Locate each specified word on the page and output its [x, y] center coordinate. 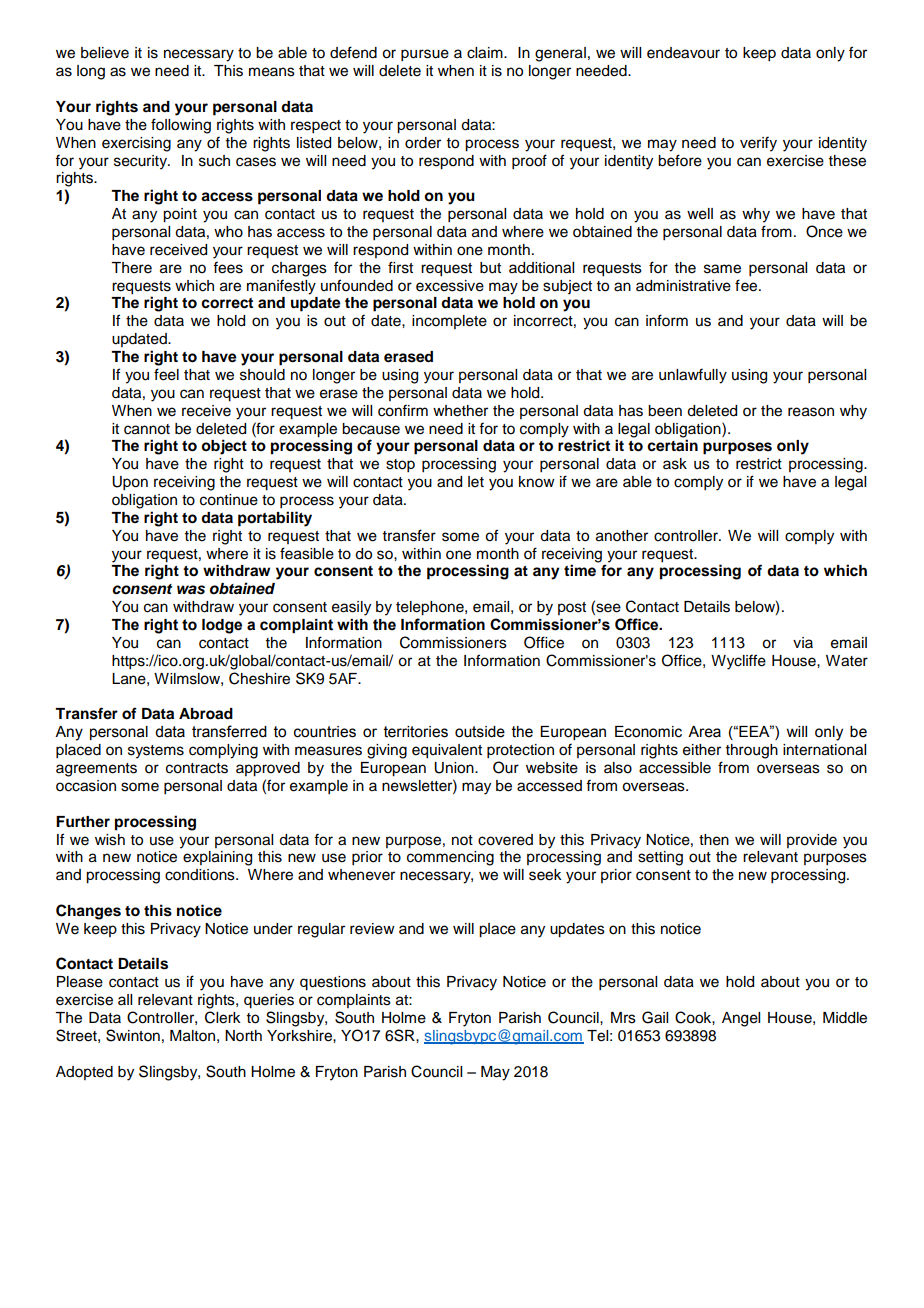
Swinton [133, 1035]
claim [486, 53]
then [714, 840]
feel [166, 374]
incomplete [449, 322]
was [191, 590]
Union [455, 768]
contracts [197, 768]
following [181, 126]
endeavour [683, 53]
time [580, 570]
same [722, 269]
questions [333, 983]
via [803, 642]
